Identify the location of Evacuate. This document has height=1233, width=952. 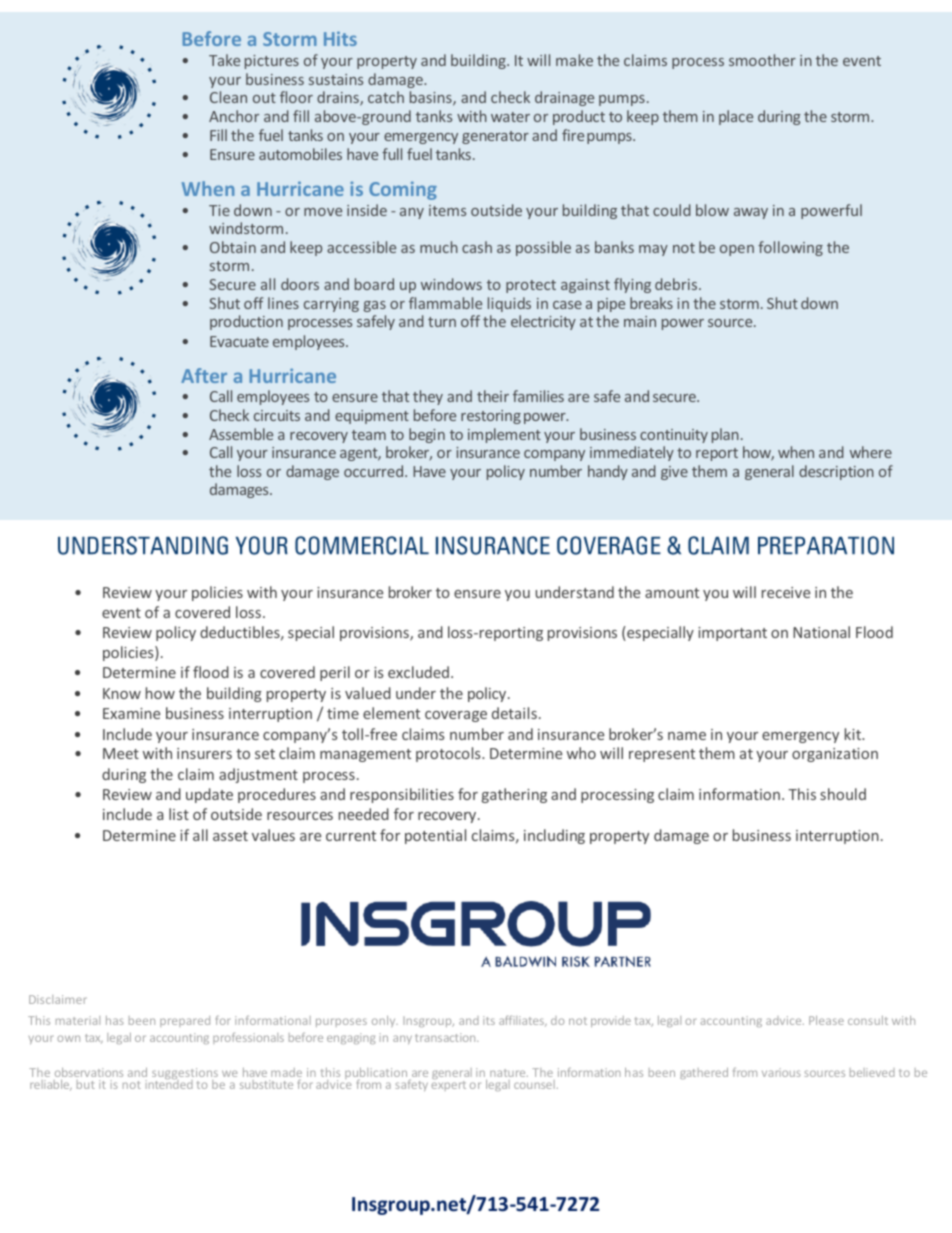
(239, 341).
